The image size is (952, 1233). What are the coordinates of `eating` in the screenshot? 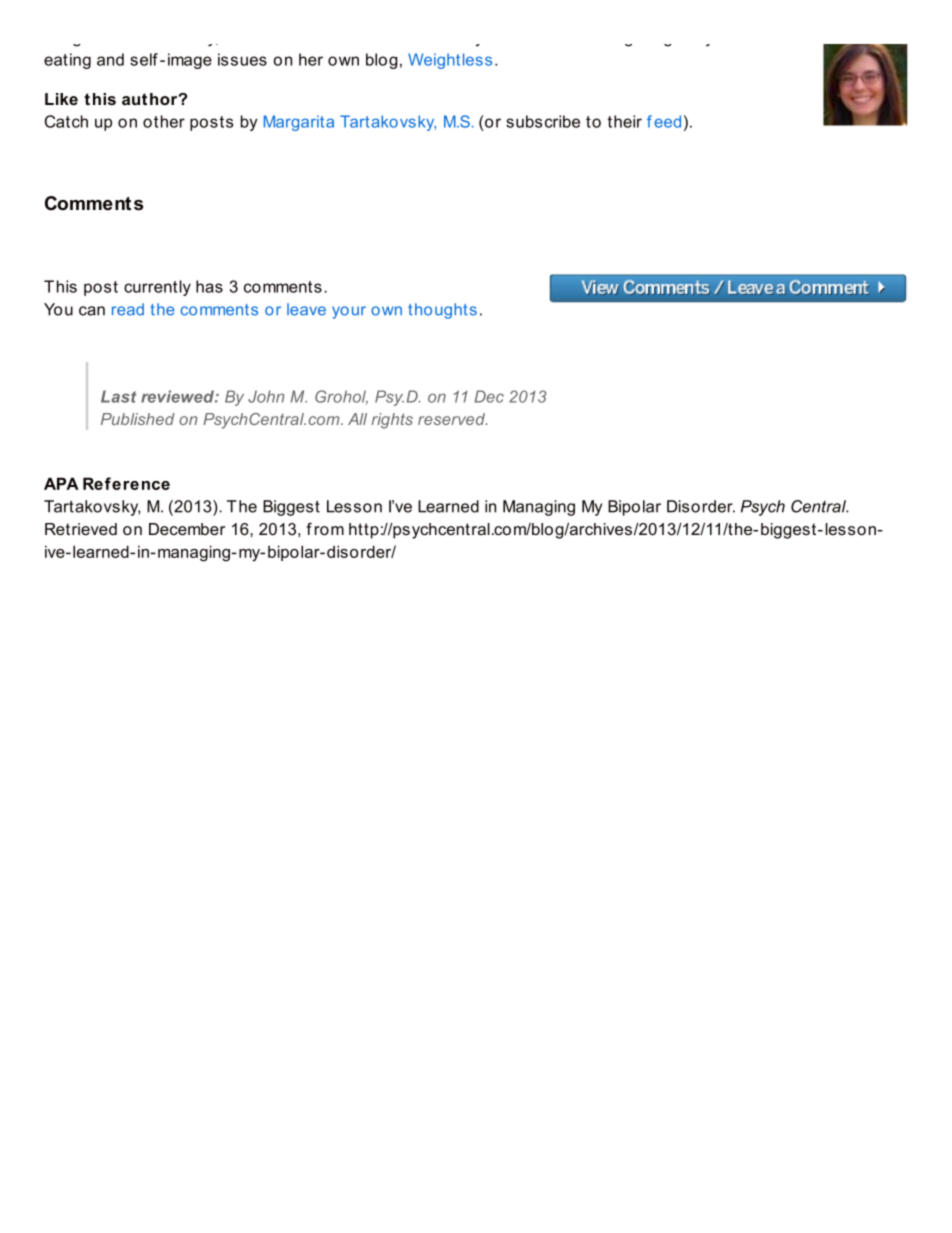 It's located at (67, 61).
